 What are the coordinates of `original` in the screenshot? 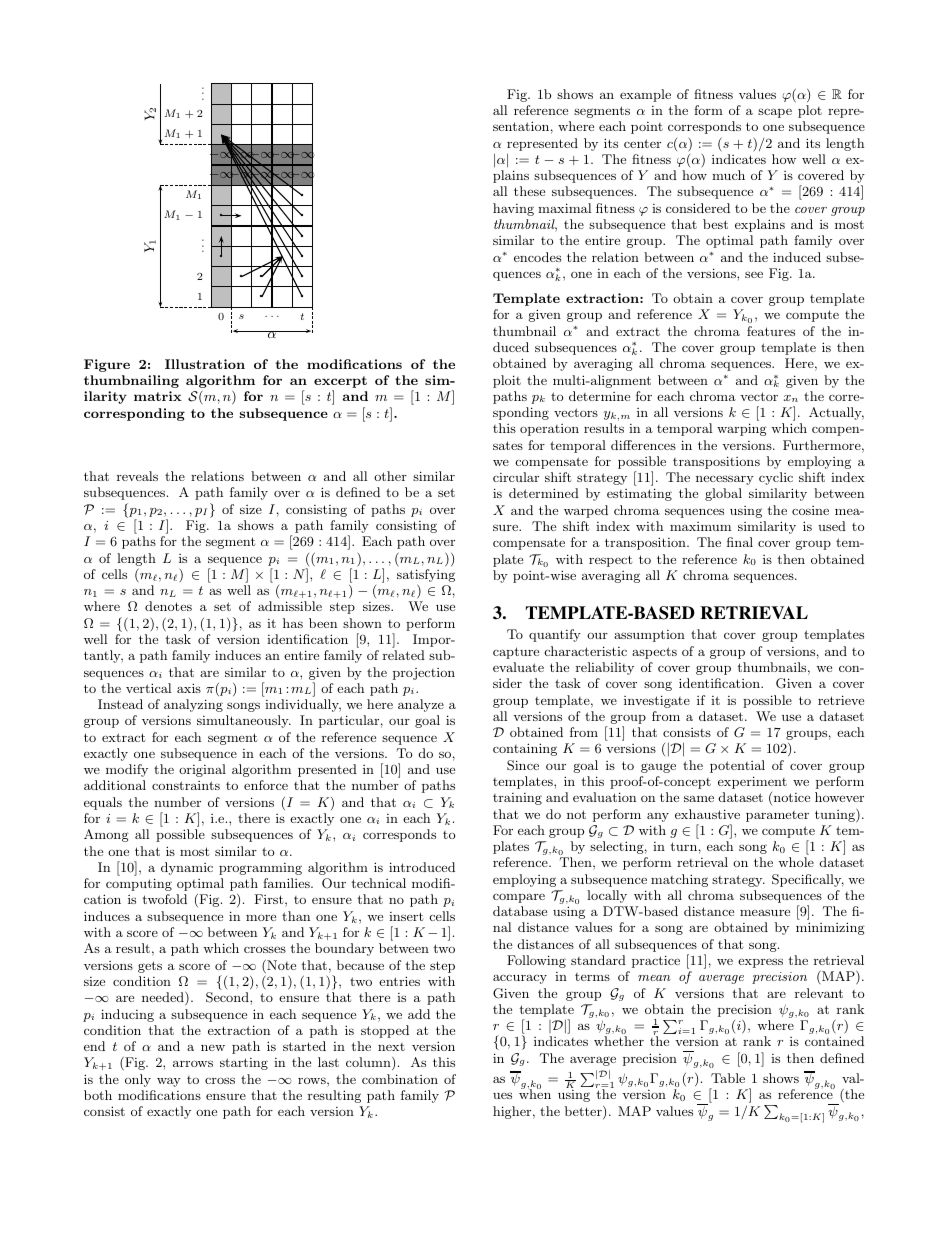 It's located at (202, 770).
